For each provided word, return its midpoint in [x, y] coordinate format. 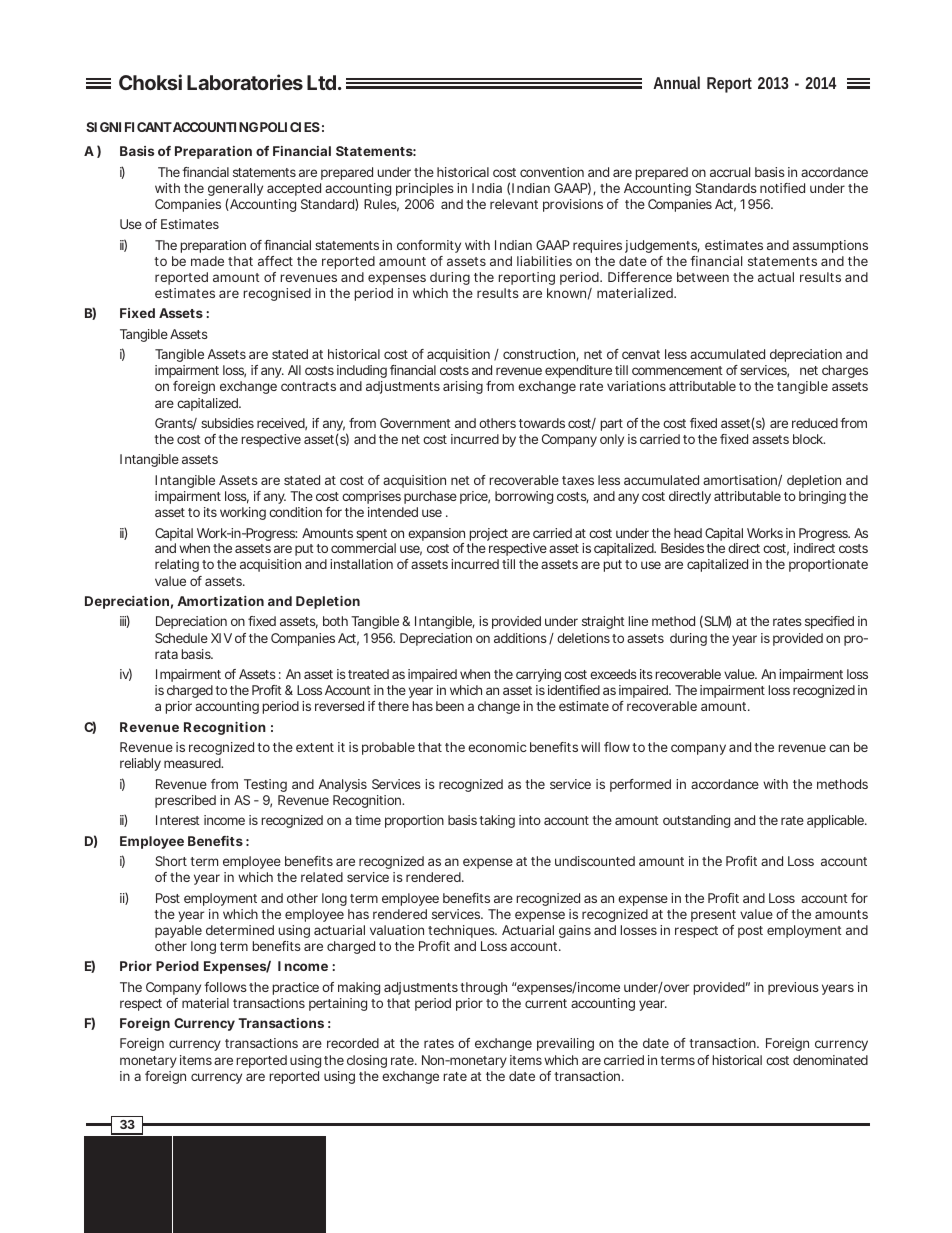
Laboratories [245, 82]
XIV [221, 638]
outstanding [696, 821]
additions [522, 639]
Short [171, 861]
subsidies [227, 423]
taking [497, 821]
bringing [822, 497]
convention [552, 172]
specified [829, 622]
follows [225, 987]
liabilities [544, 261]
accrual [730, 172]
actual [776, 277]
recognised [277, 294]
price [475, 497]
